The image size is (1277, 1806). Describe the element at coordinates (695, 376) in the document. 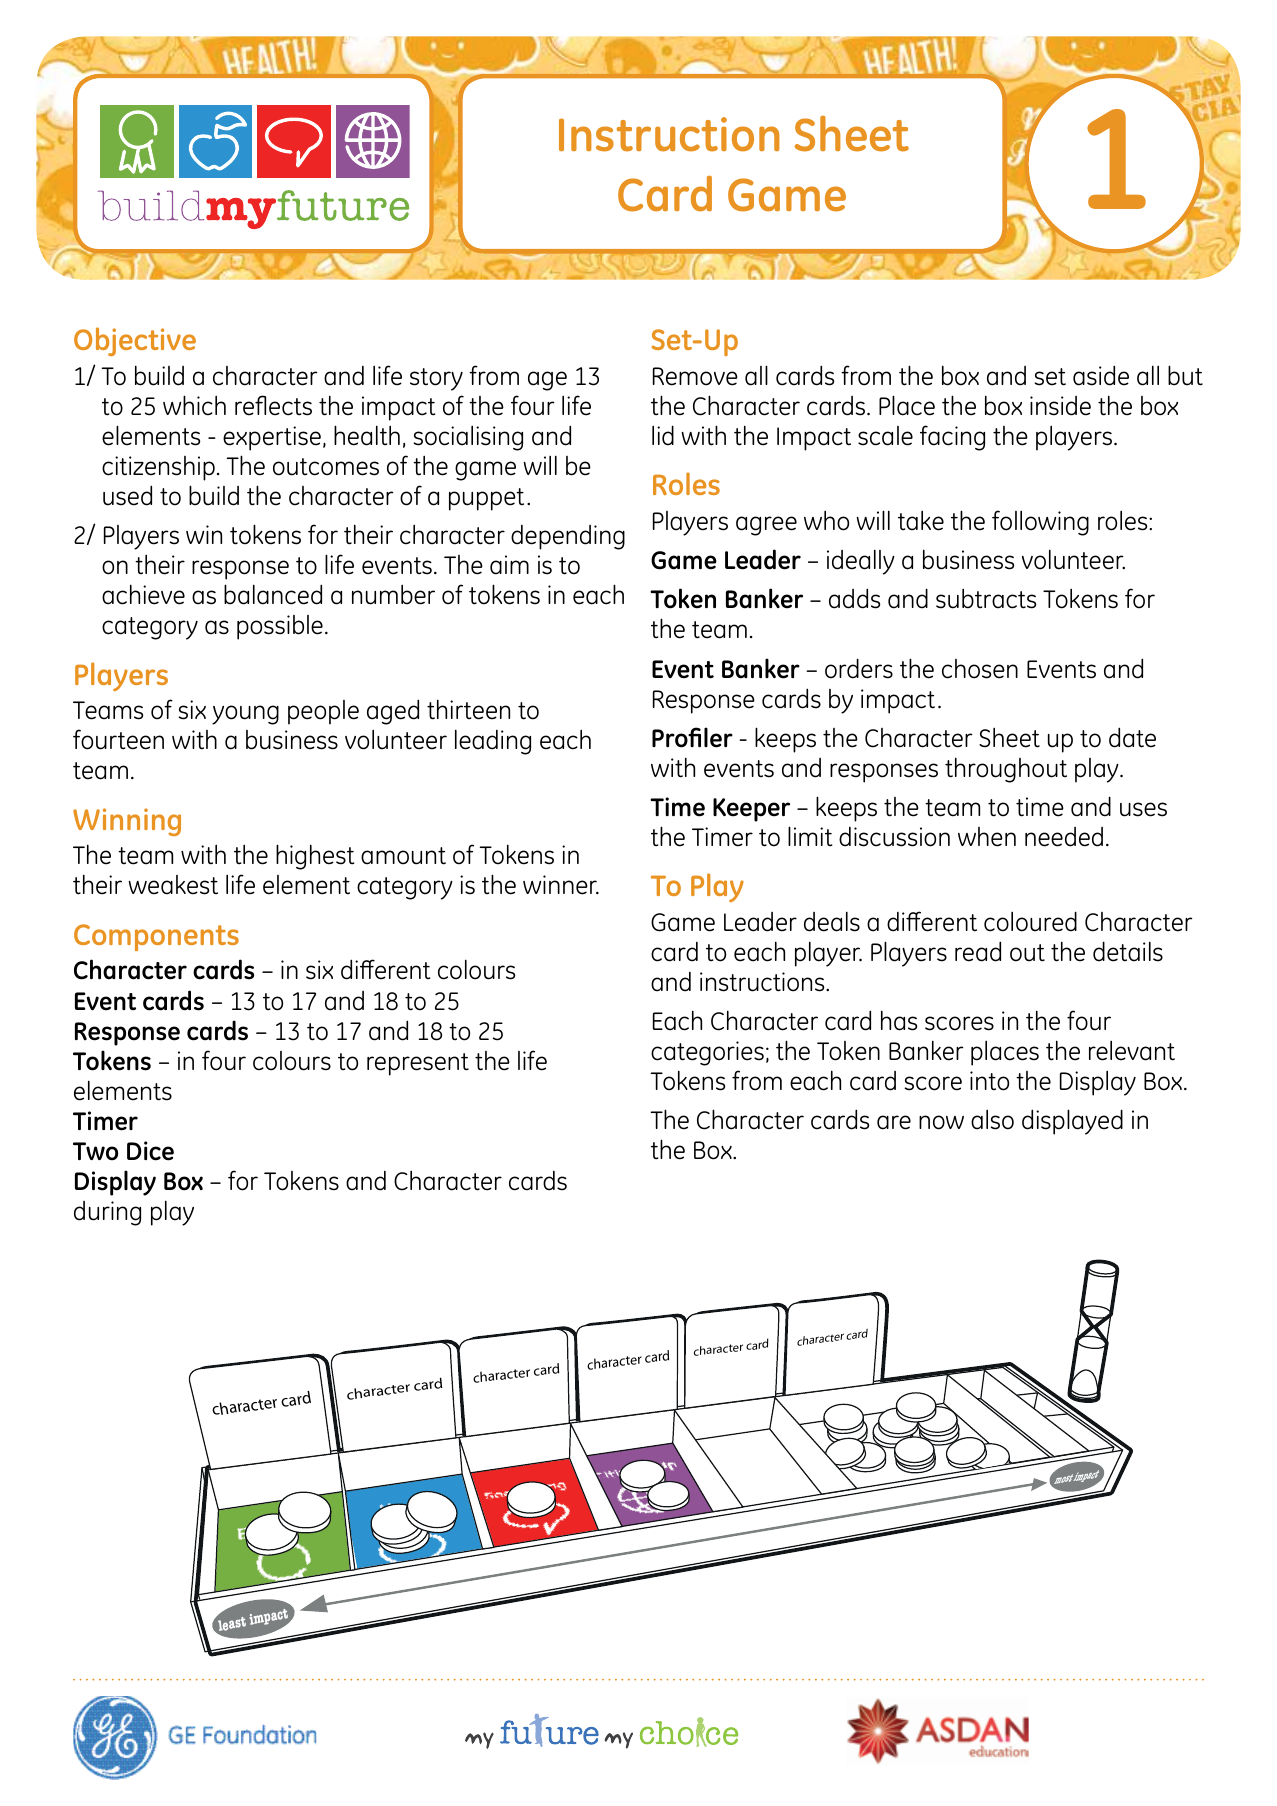

I see `Remove` at that location.
